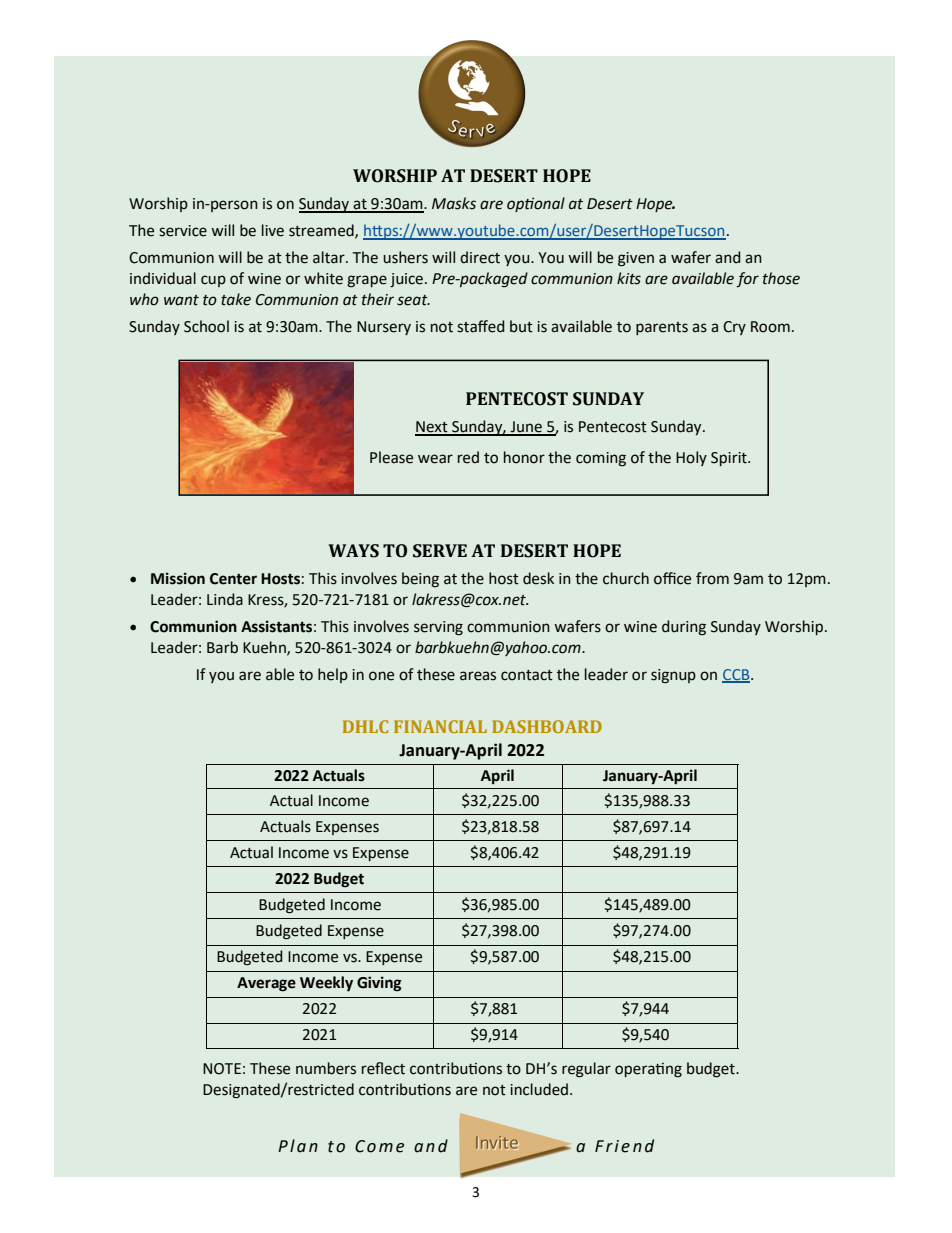 The height and width of the screenshot is (1233, 952). Describe the element at coordinates (333, 675) in the screenshot. I see `help` at that location.
